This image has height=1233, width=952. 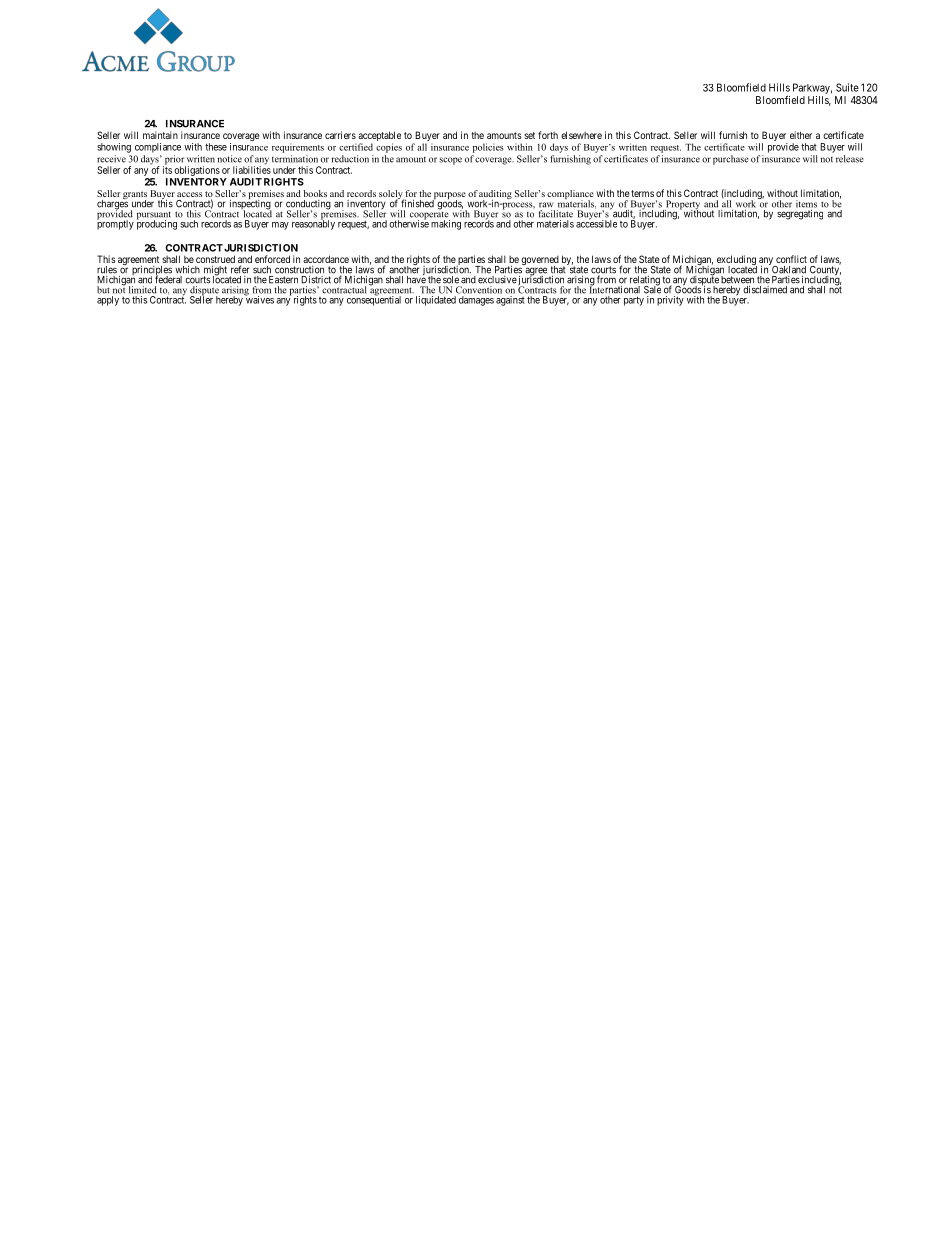 What do you see at coordinates (315, 193) in the image?
I see `books` at bounding box center [315, 193].
